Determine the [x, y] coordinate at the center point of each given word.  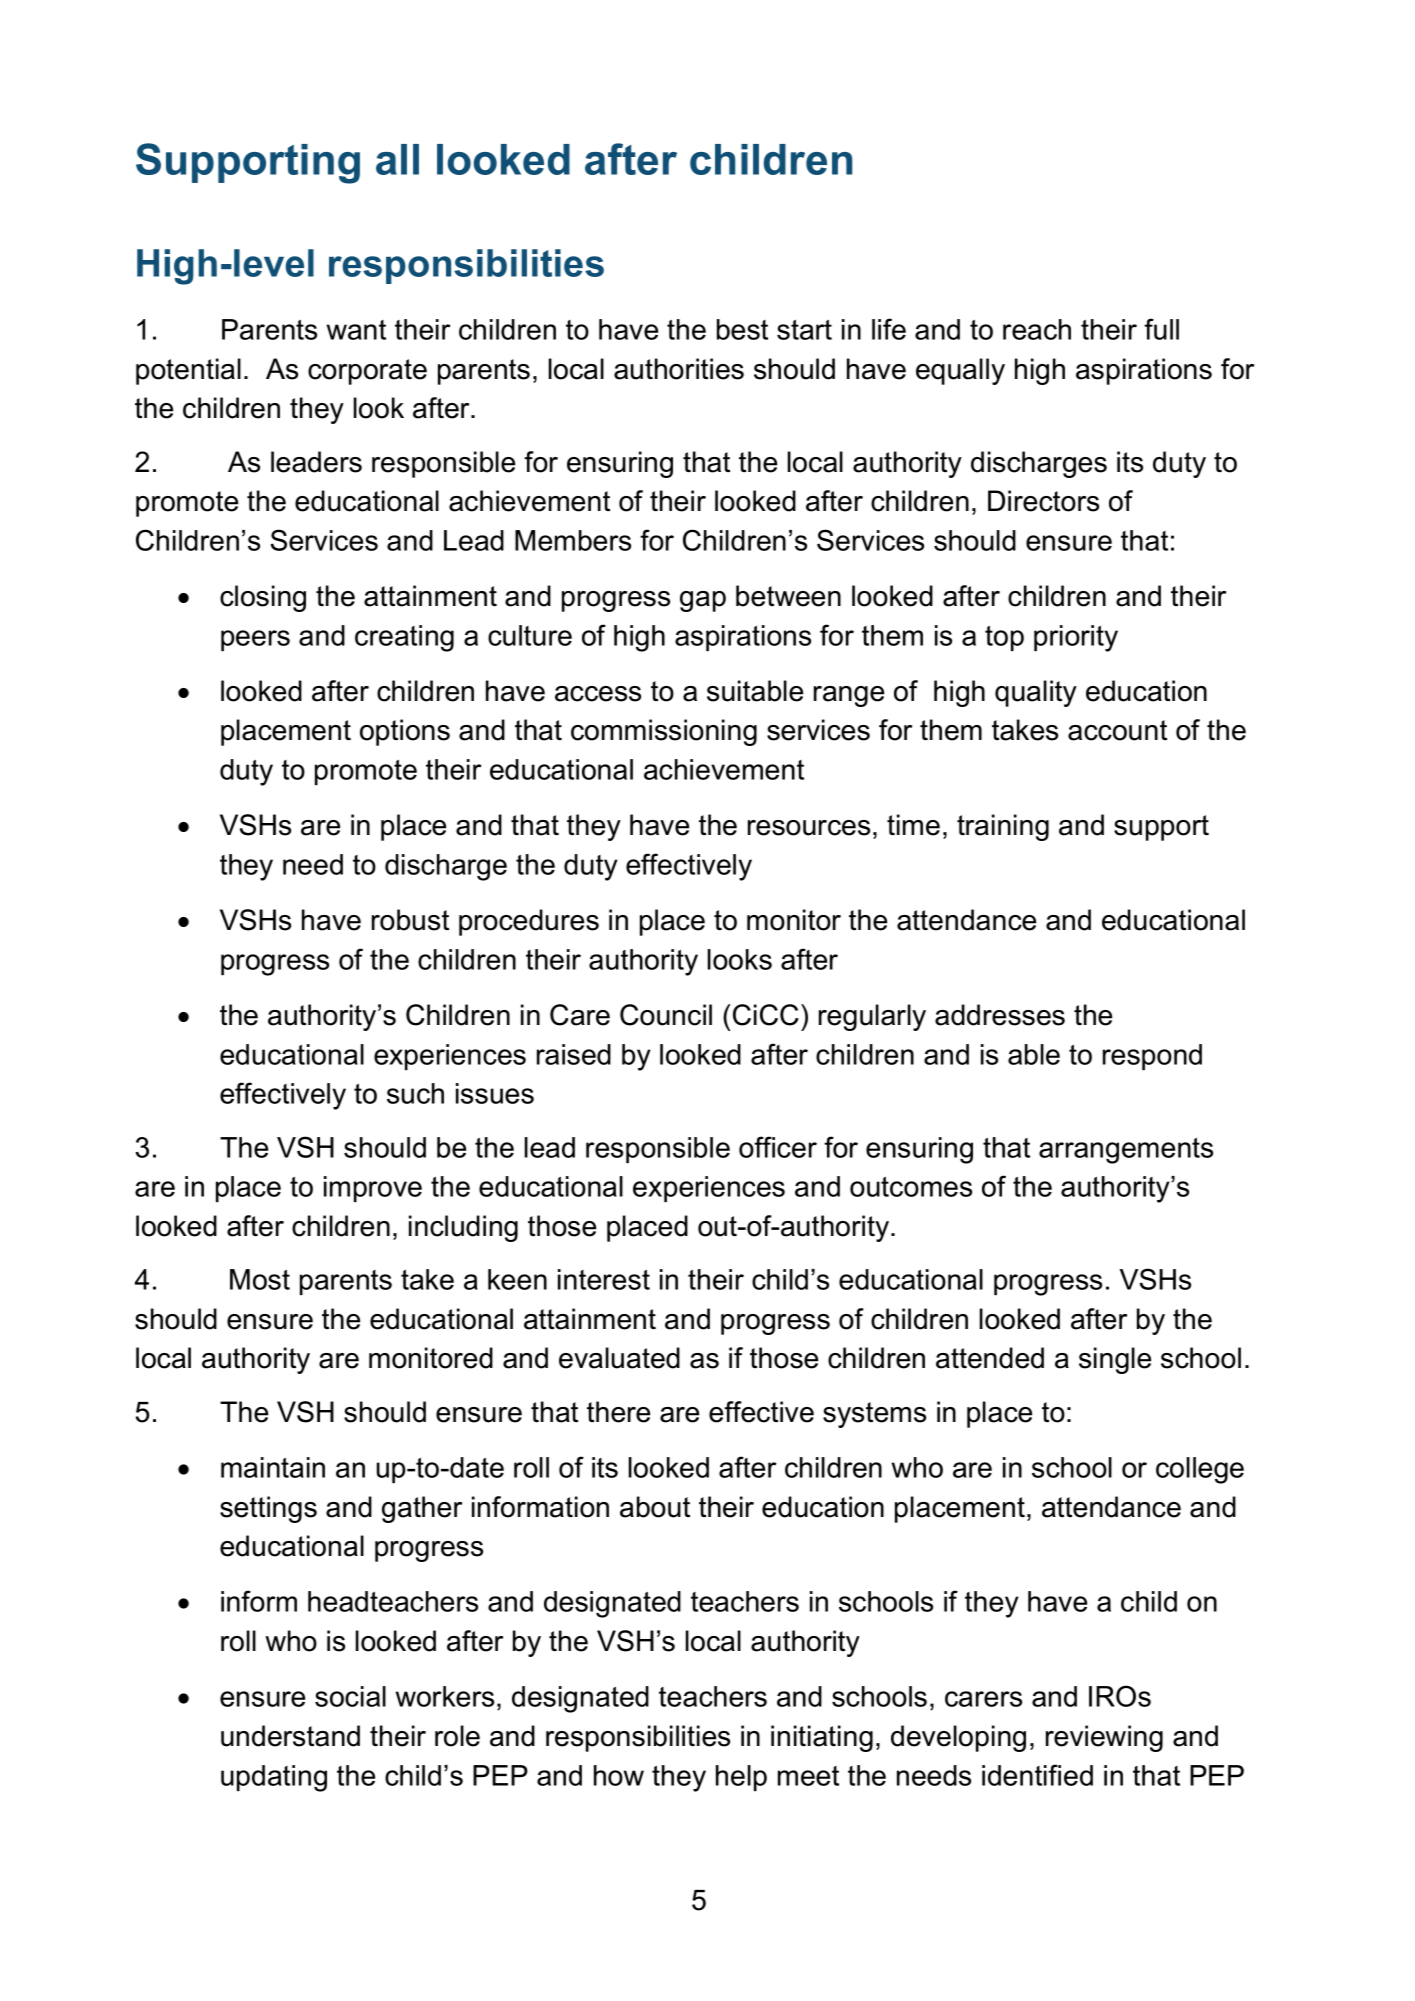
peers [255, 640]
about [655, 1507]
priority [1076, 638]
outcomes [911, 1187]
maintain [273, 1467]
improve [373, 1189]
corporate [367, 372]
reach [1037, 329]
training [1003, 827]
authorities [679, 369]
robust [410, 920]
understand [290, 1736]
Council [666, 1015]
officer [778, 1147]
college [1200, 1470]
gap [703, 601]
